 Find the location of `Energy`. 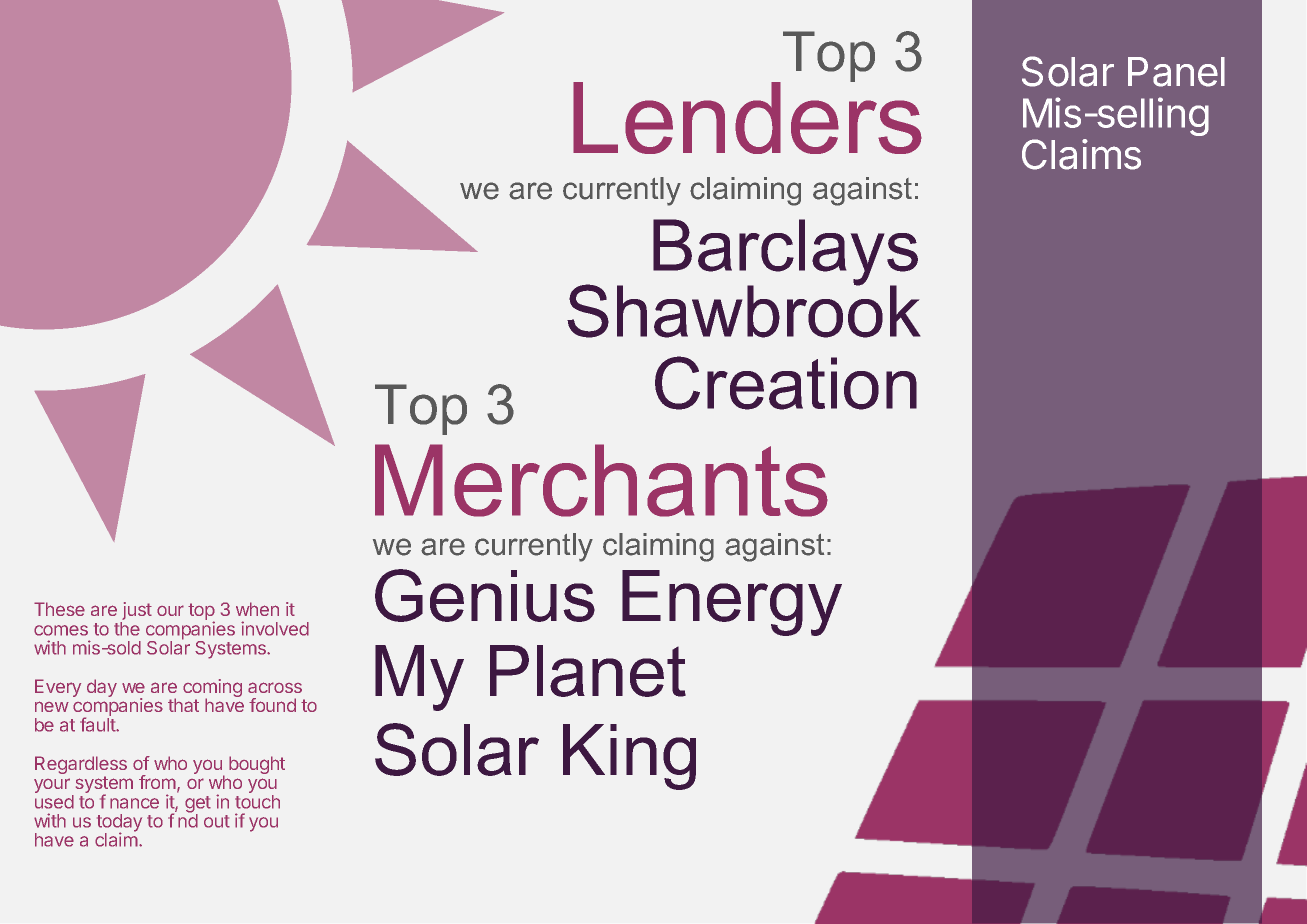

Energy is located at coordinates (732, 603).
